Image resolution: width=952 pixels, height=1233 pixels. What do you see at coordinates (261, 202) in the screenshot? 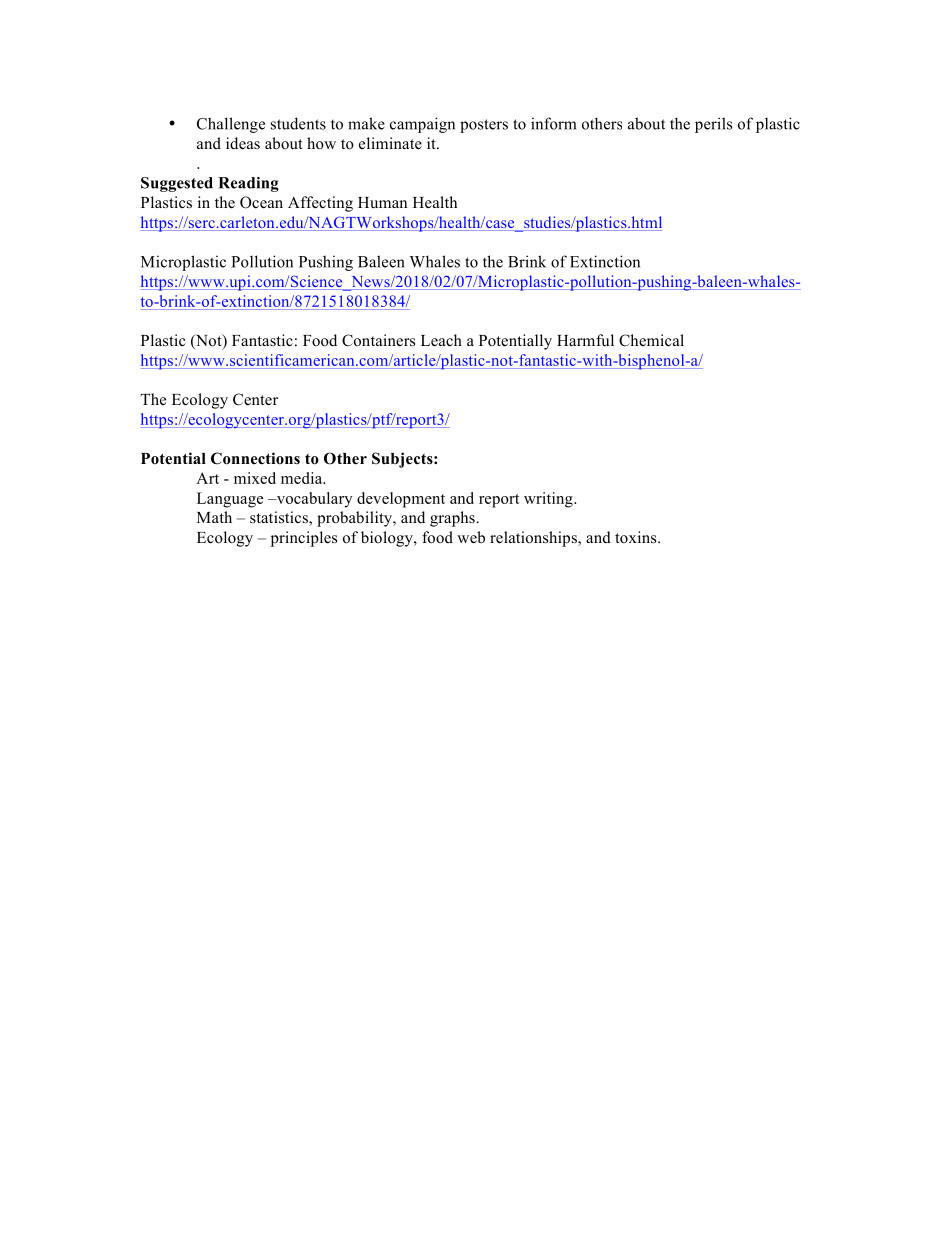
I see `Ocean` at bounding box center [261, 202].
